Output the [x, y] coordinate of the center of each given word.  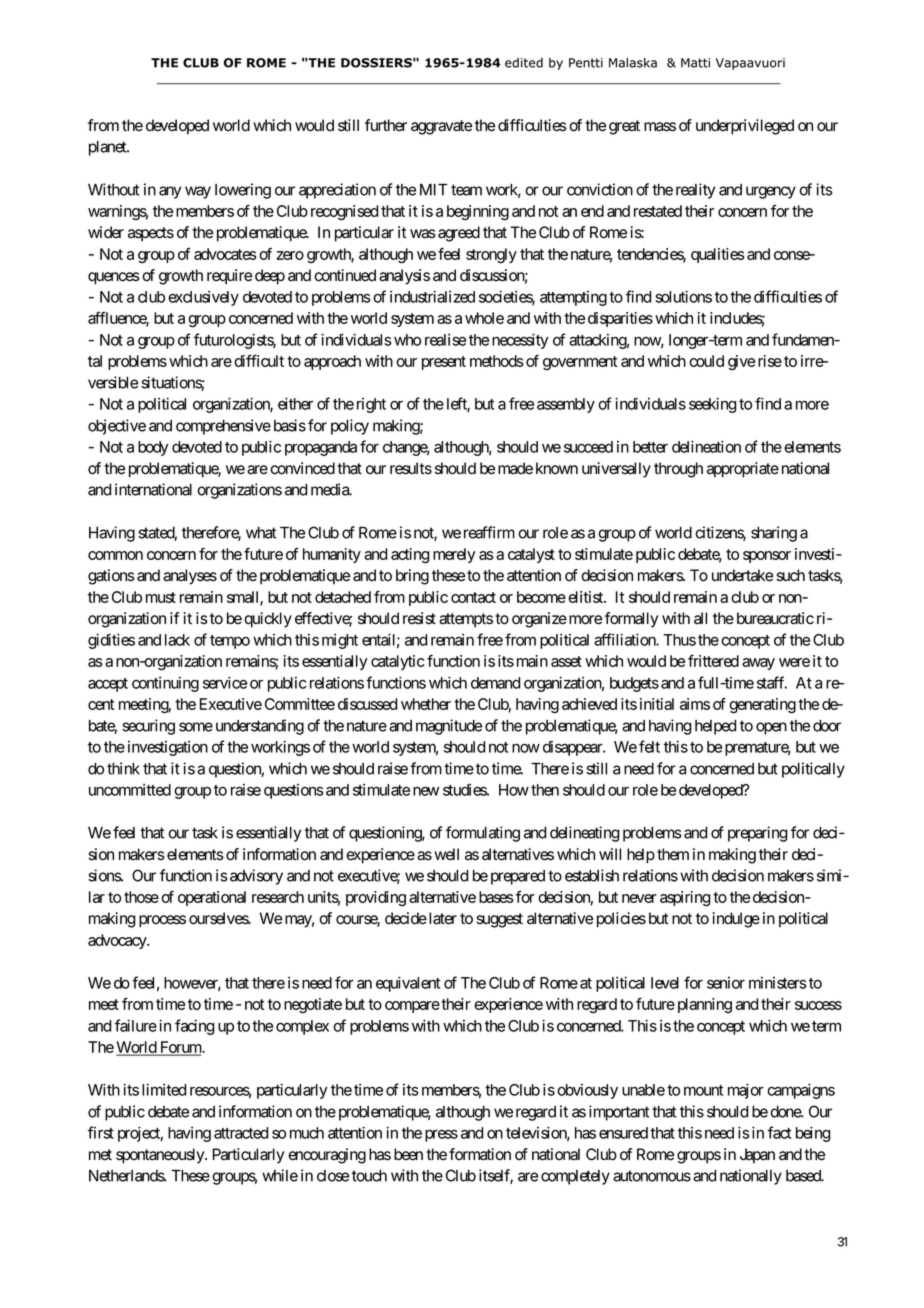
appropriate [743, 470]
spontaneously [161, 1156]
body [153, 448]
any [170, 192]
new [426, 791]
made [515, 468]
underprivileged [745, 127]
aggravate [441, 127]
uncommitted [130, 790]
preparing [758, 834]
